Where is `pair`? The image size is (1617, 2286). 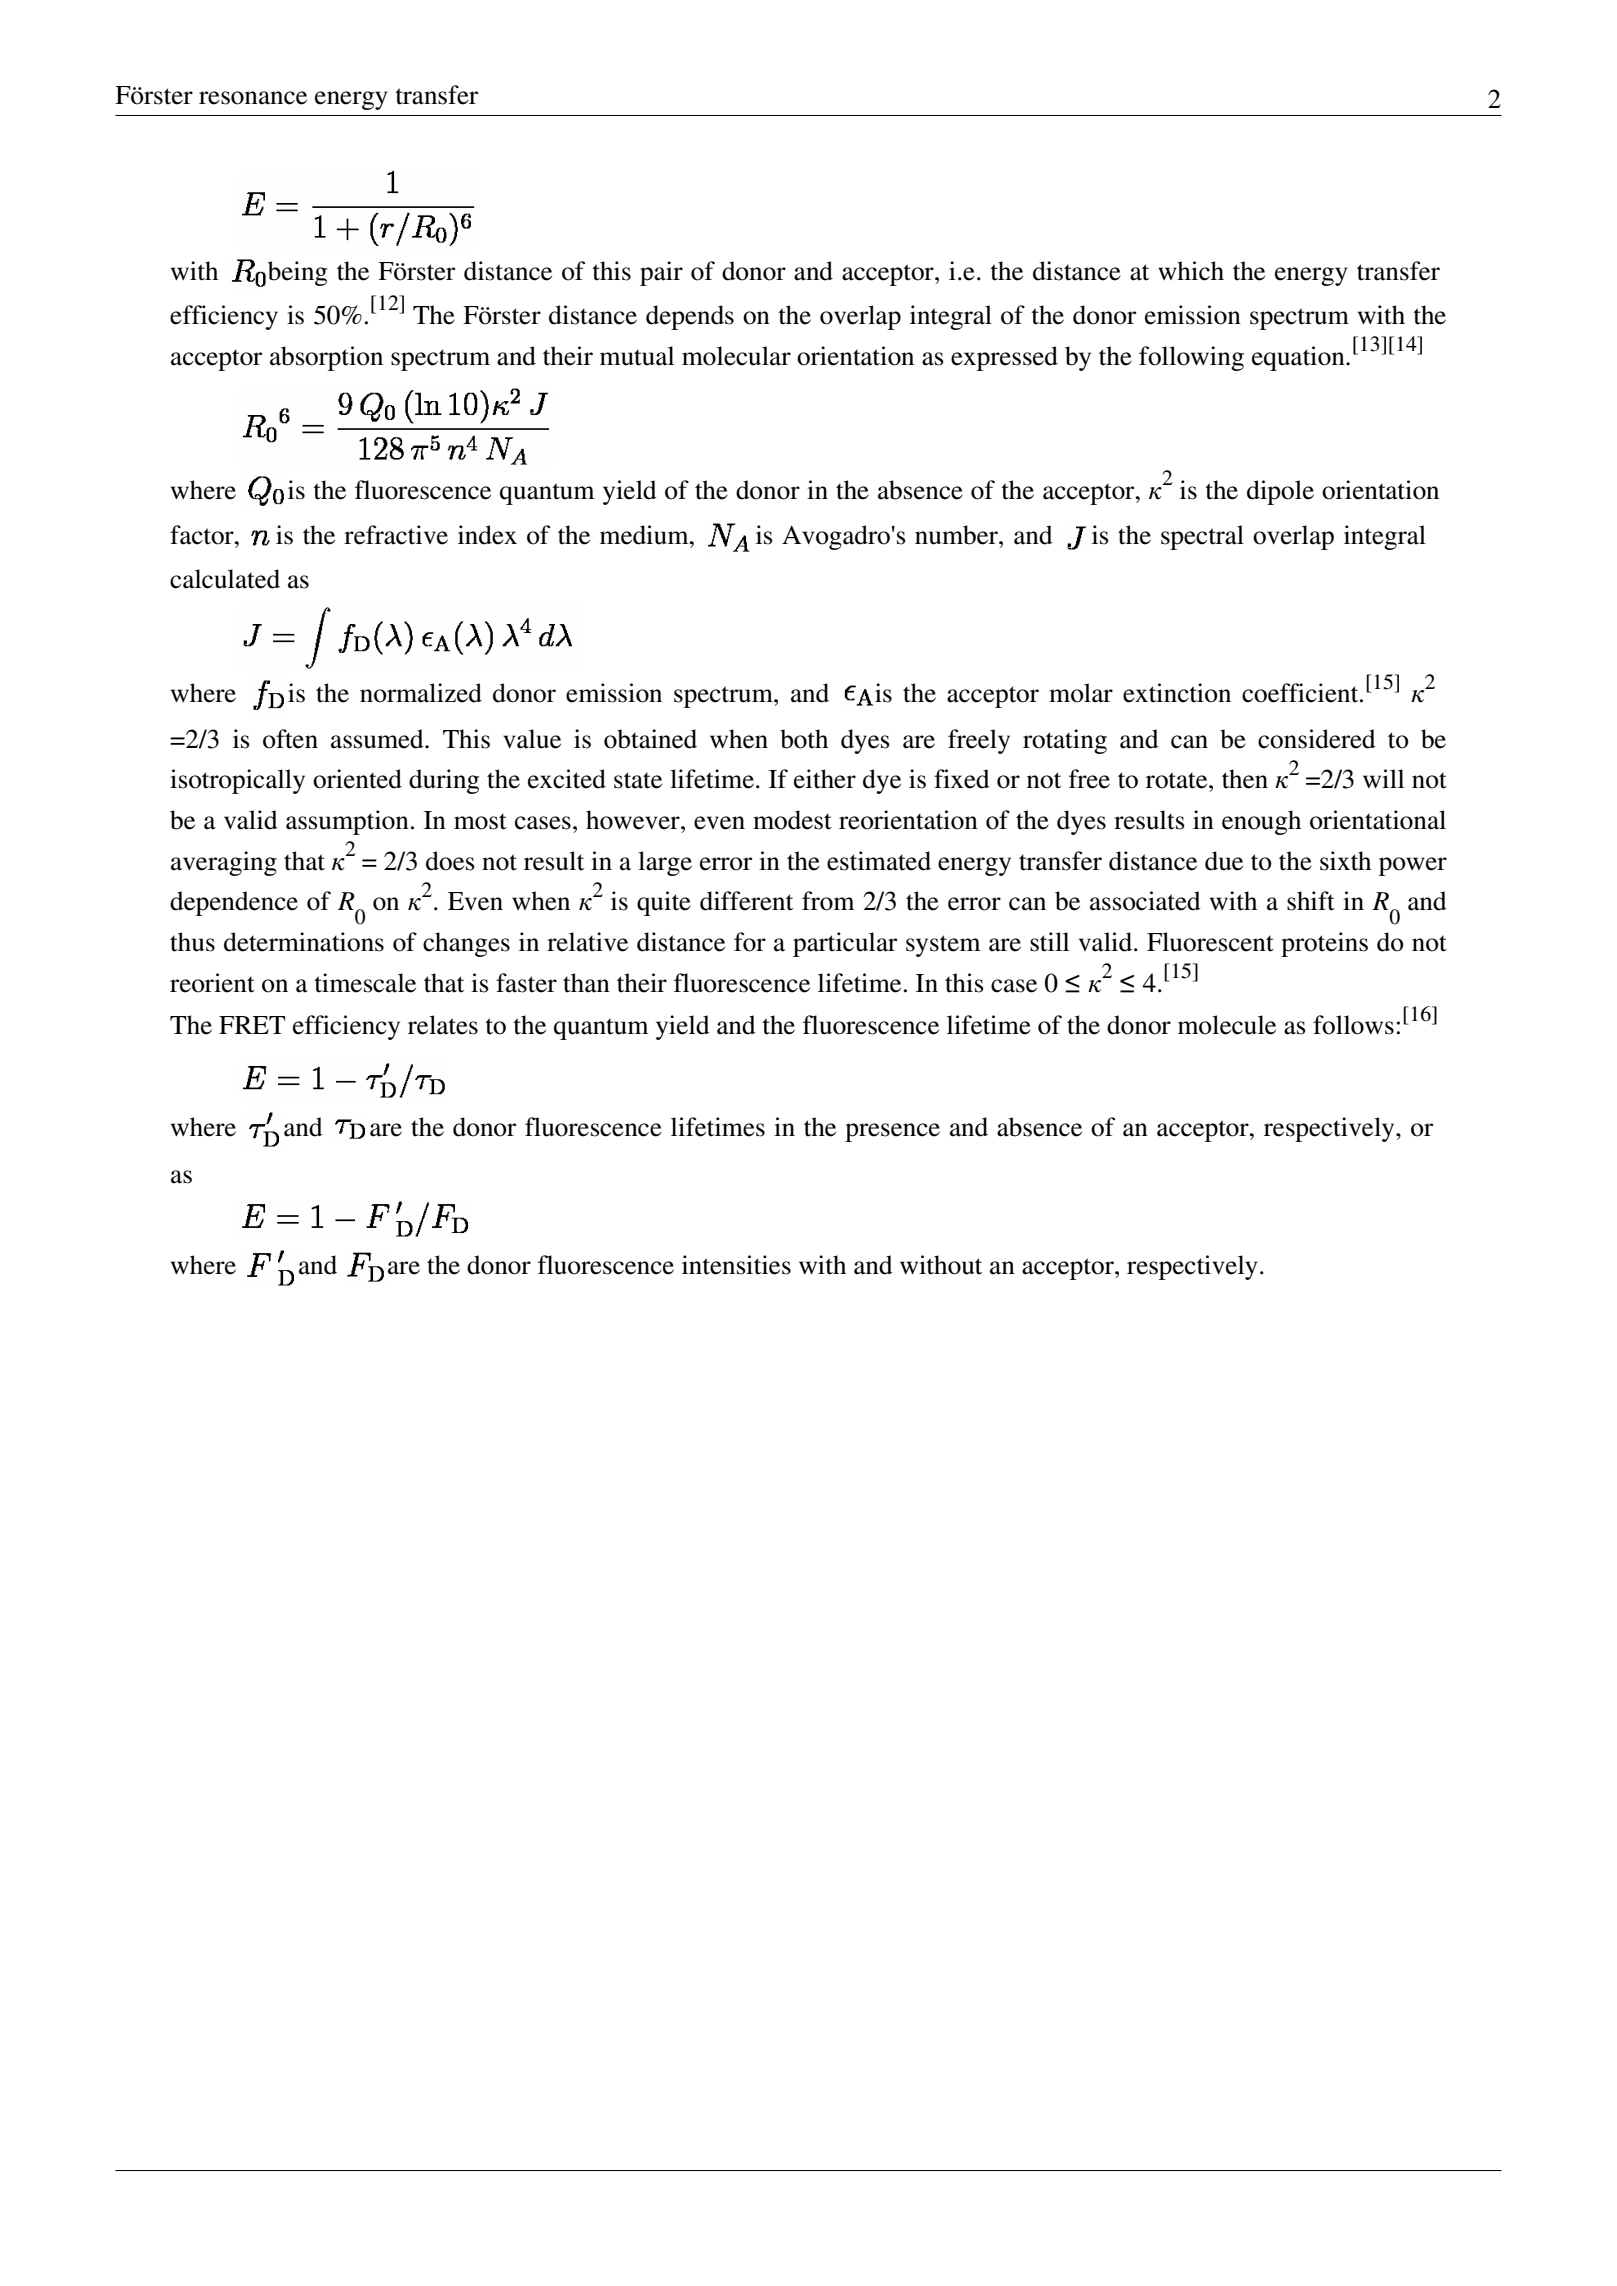
pair is located at coordinates (661, 273).
